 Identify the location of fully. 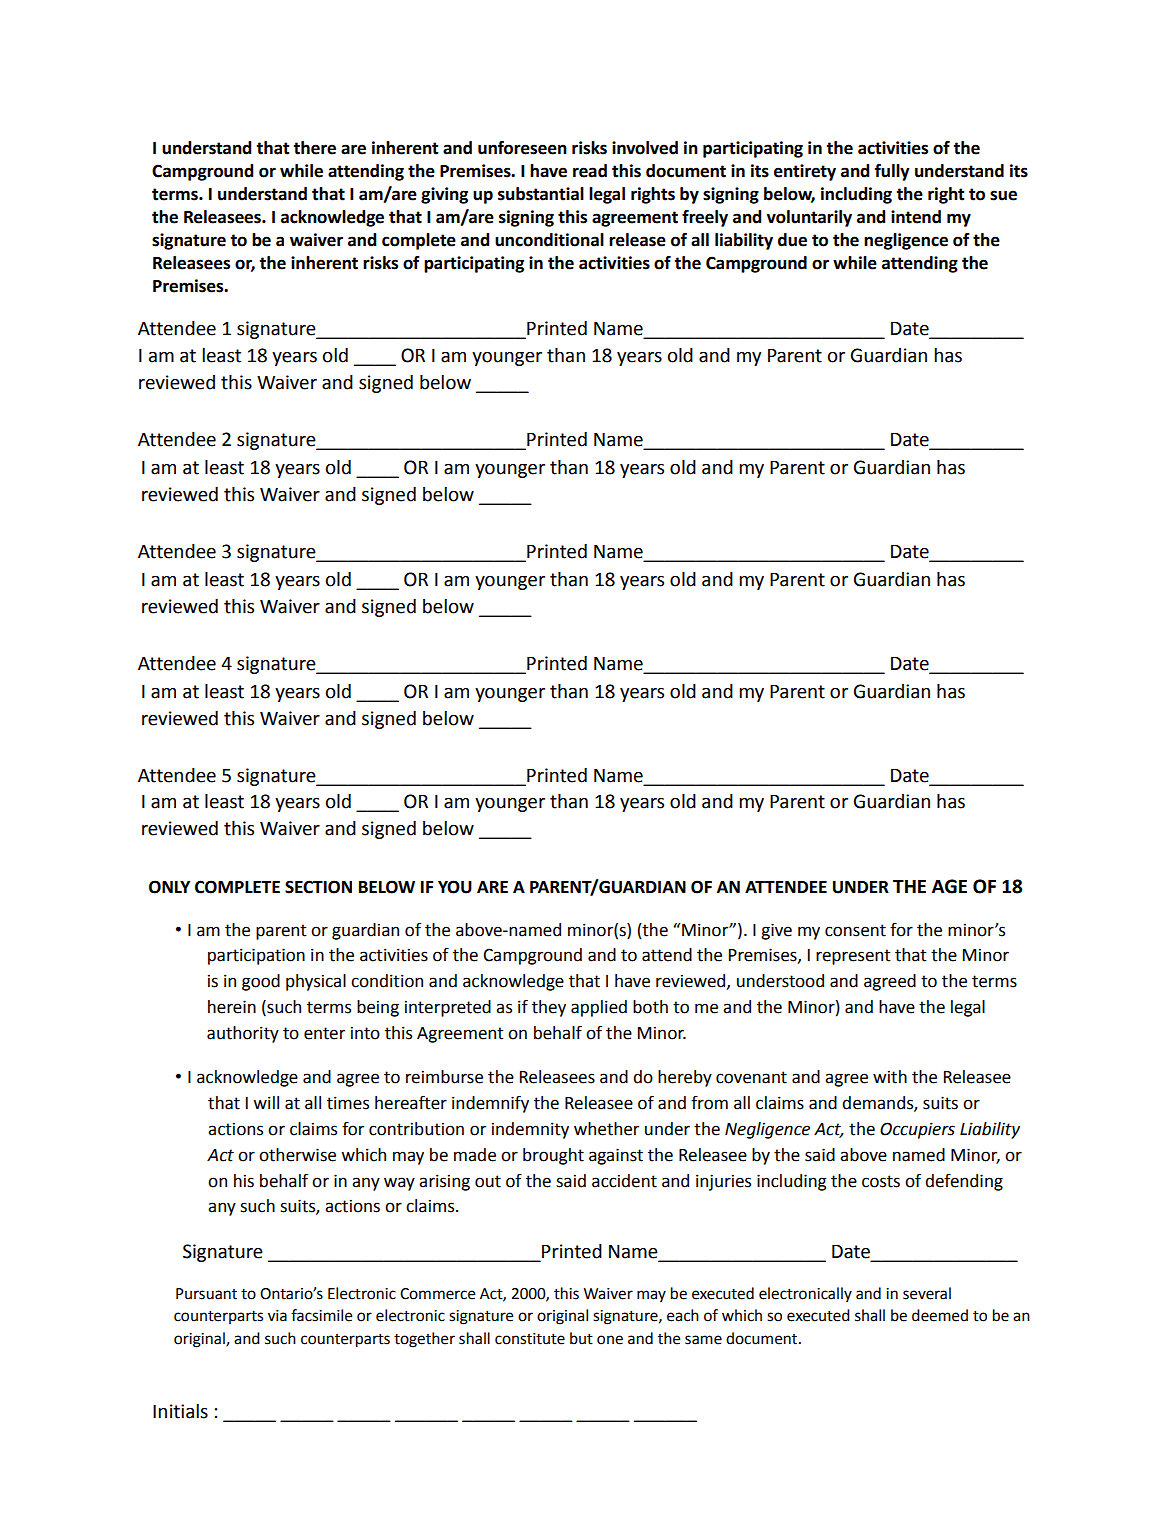
(892, 172).
